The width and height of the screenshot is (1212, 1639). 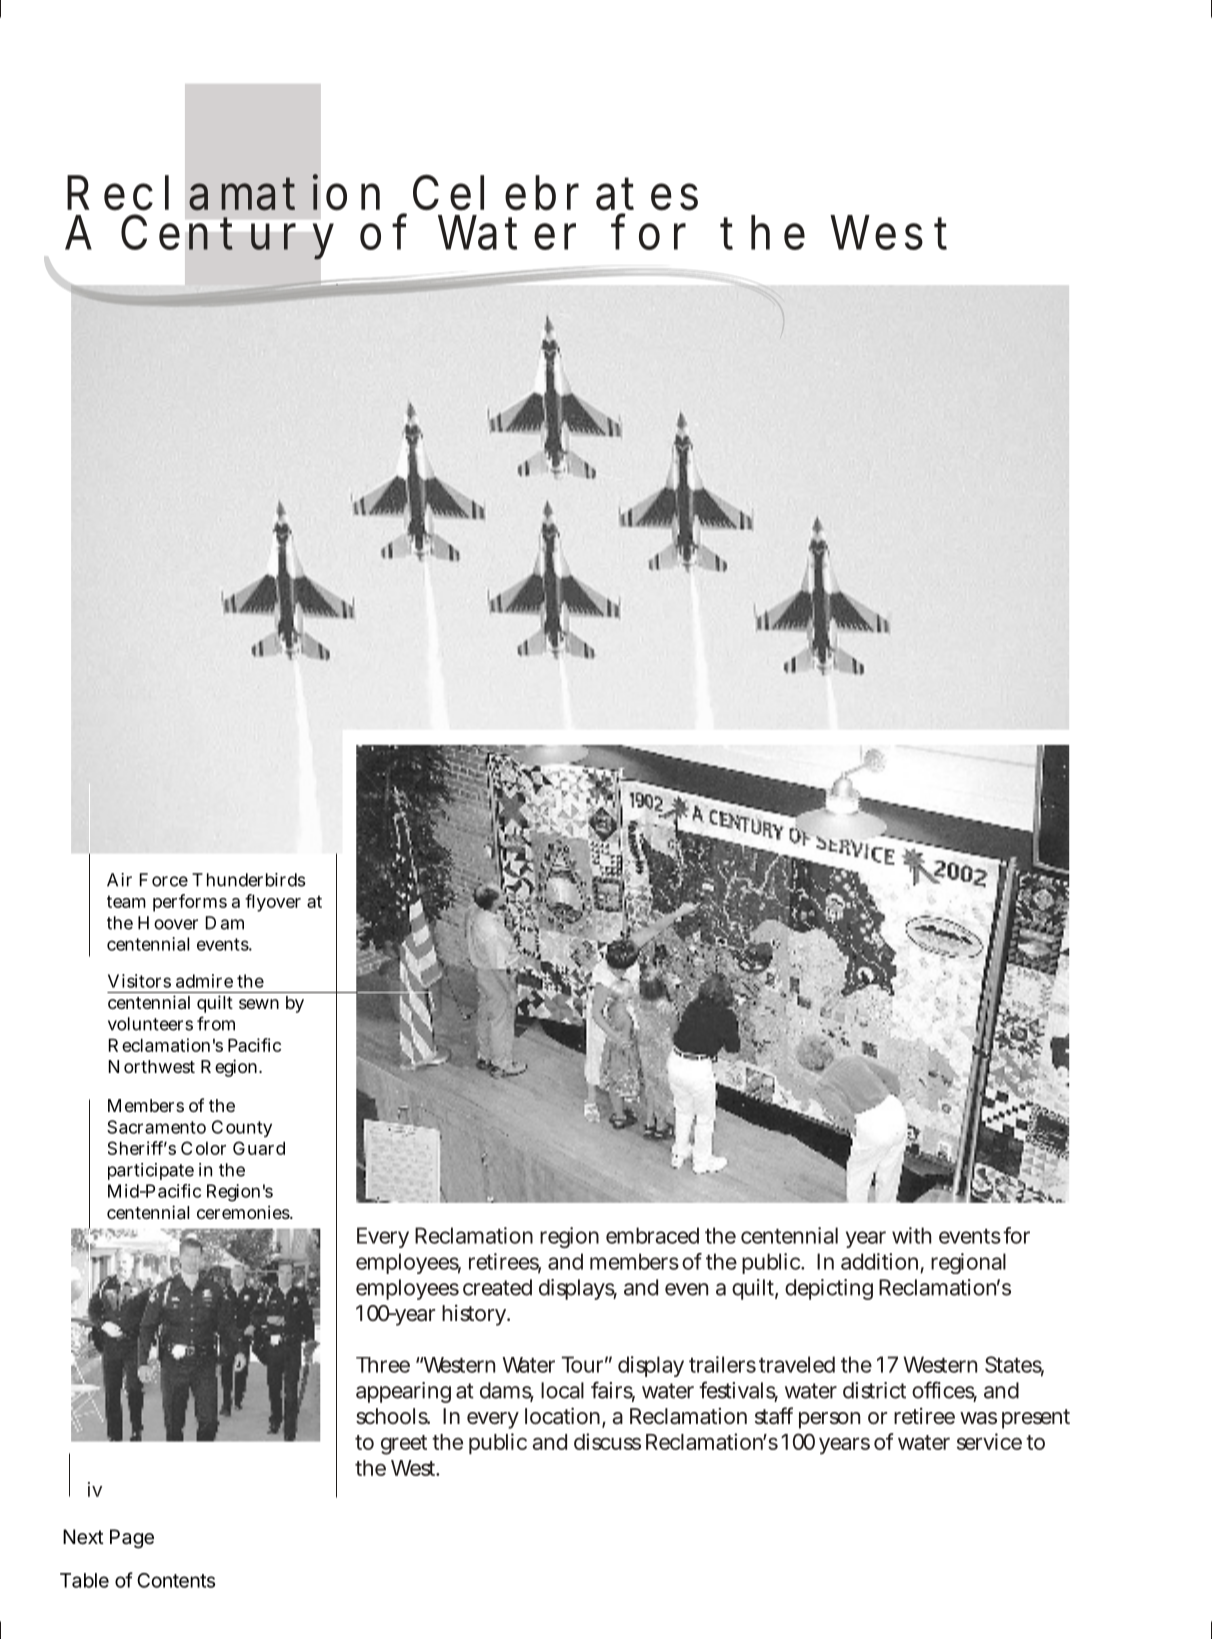 I want to click on admire, so click(x=204, y=981).
